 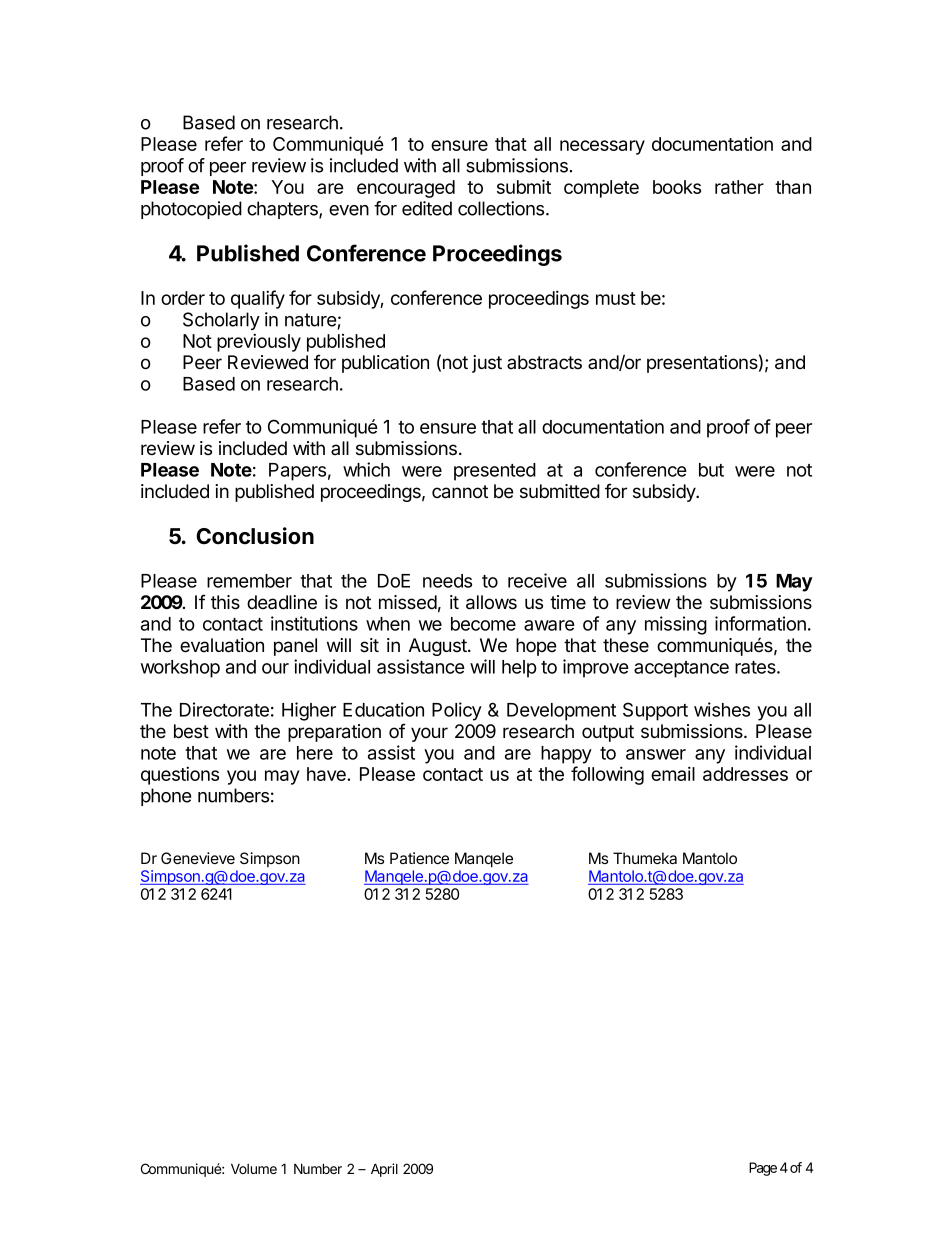 What do you see at coordinates (283, 210) in the screenshot?
I see `chapters` at bounding box center [283, 210].
